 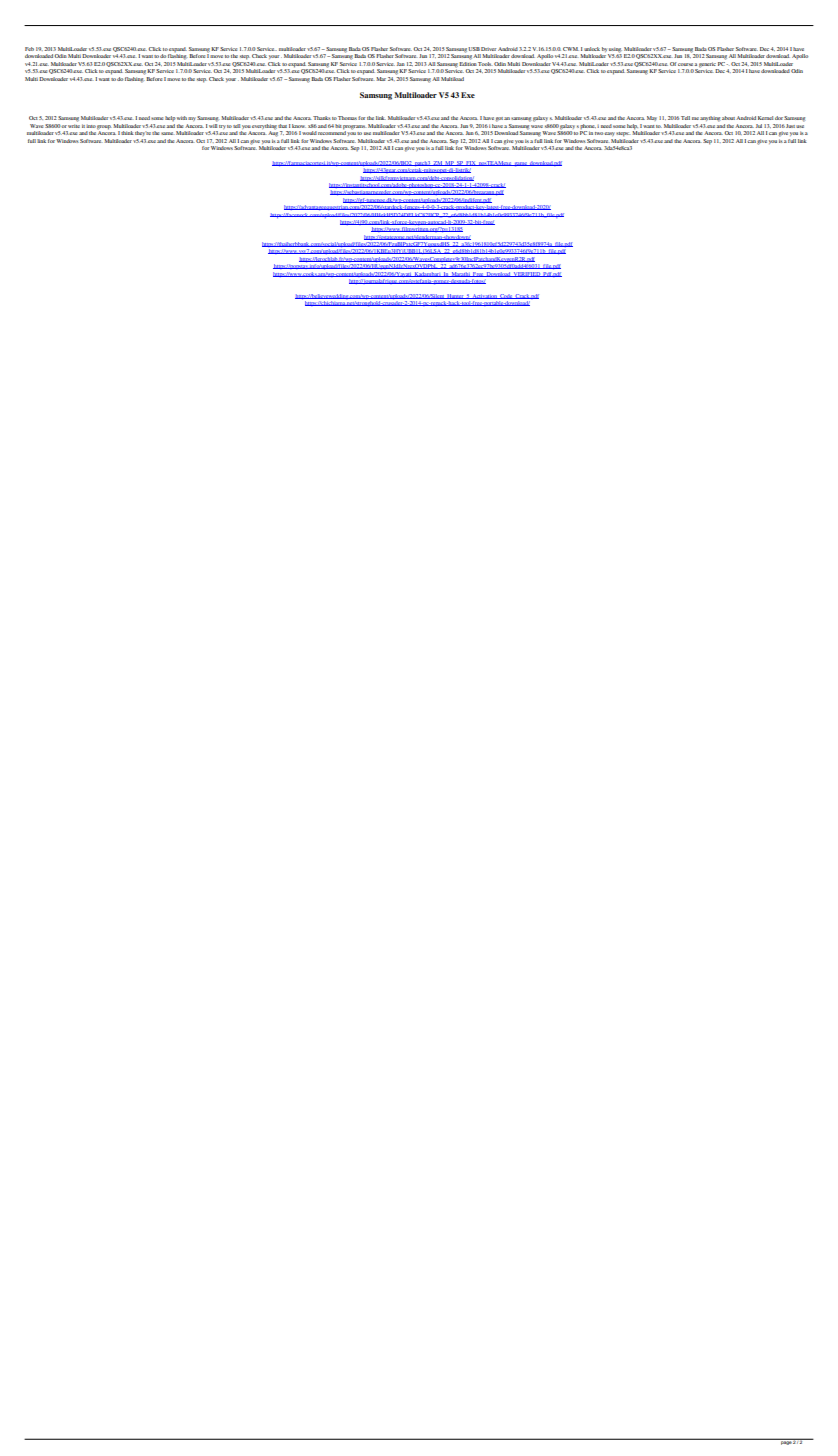 What do you see at coordinates (167, 133) in the screenshot?
I see `same` at bounding box center [167, 133].
